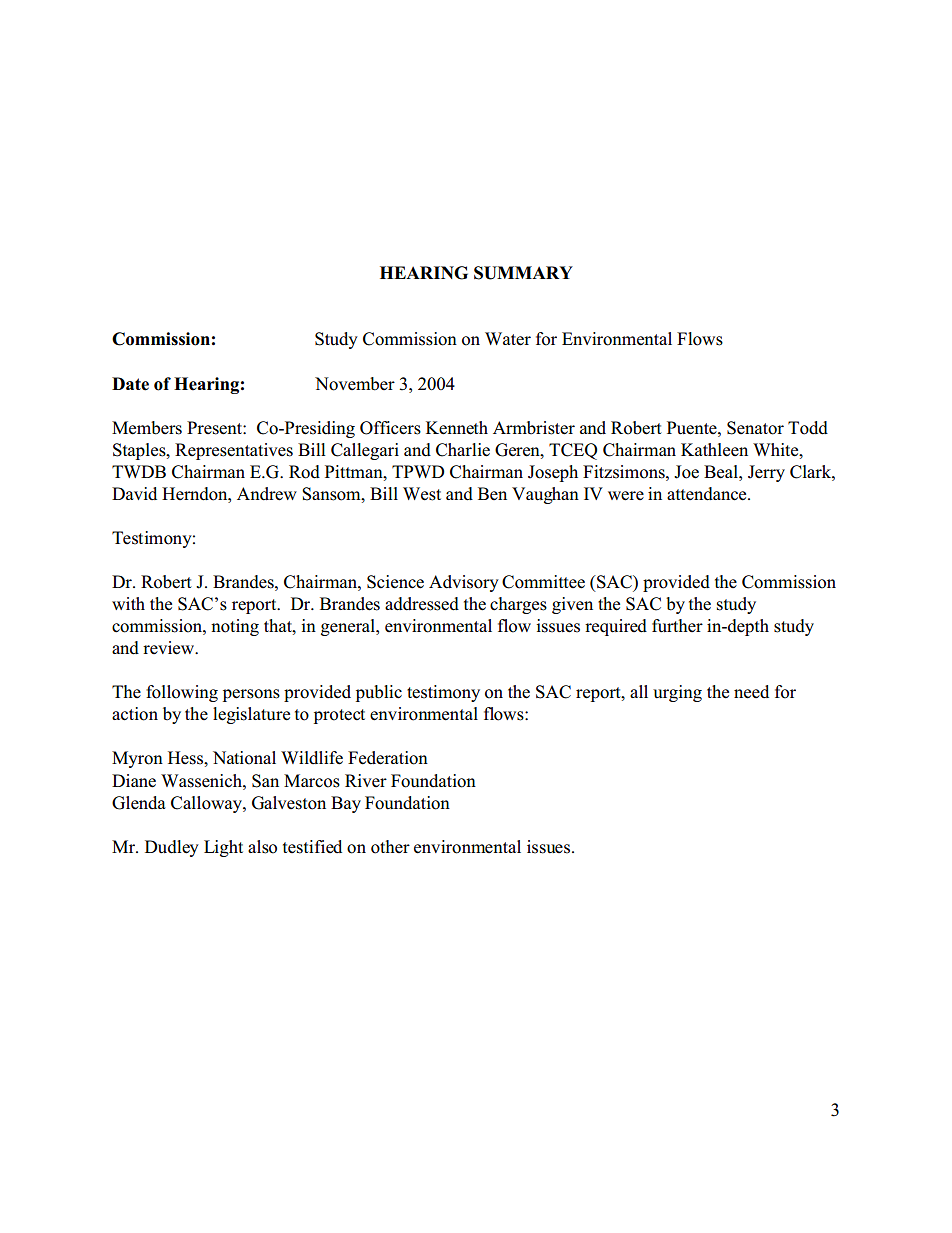 Image resolution: width=952 pixels, height=1233 pixels. Describe the element at coordinates (677, 626) in the screenshot. I see `further` at that location.
